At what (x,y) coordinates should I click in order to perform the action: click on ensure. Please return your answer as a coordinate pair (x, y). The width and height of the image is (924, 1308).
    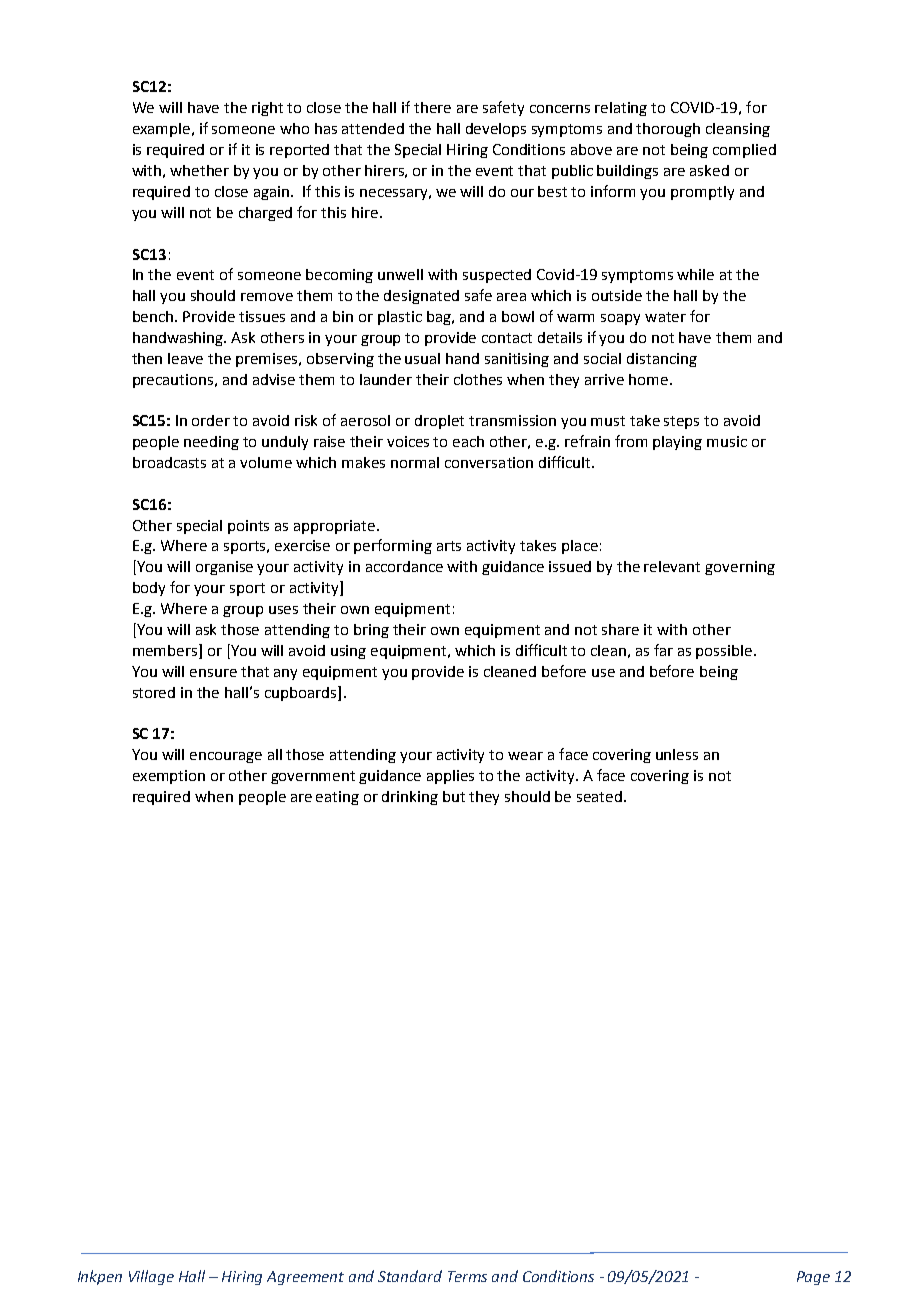
    Looking at the image, I should click on (213, 673).
